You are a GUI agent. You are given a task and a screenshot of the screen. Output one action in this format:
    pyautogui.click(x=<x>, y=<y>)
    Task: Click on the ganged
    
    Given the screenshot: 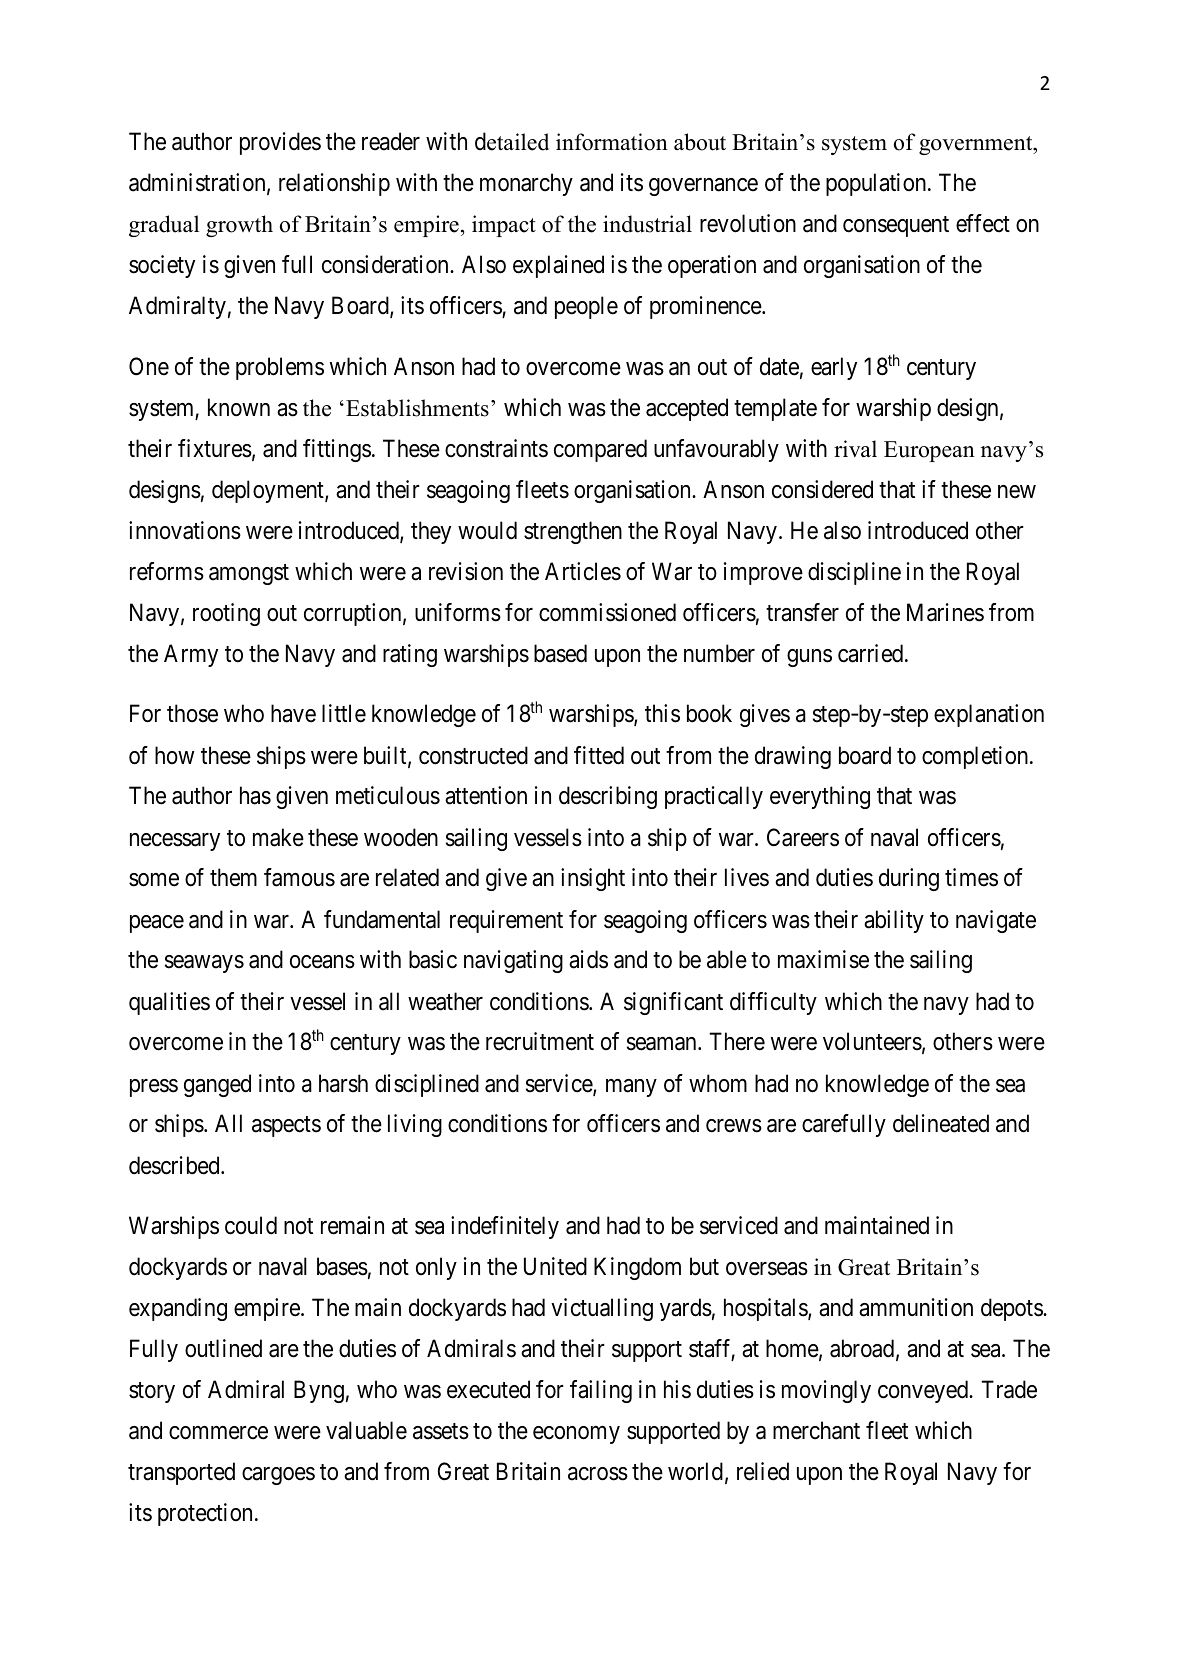 What is the action you would take?
    pyautogui.click(x=217, y=1085)
